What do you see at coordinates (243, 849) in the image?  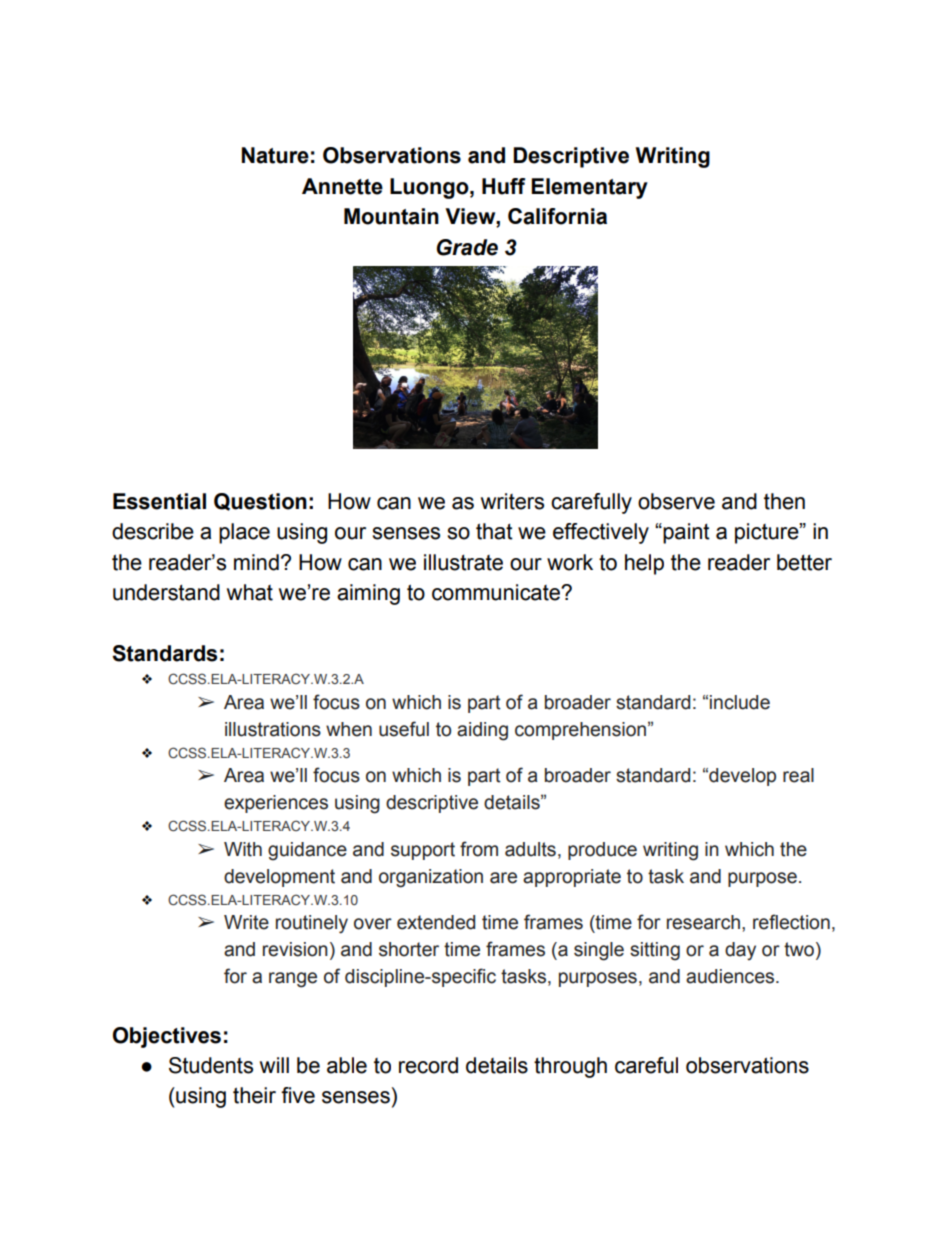 I see `With` at bounding box center [243, 849].
